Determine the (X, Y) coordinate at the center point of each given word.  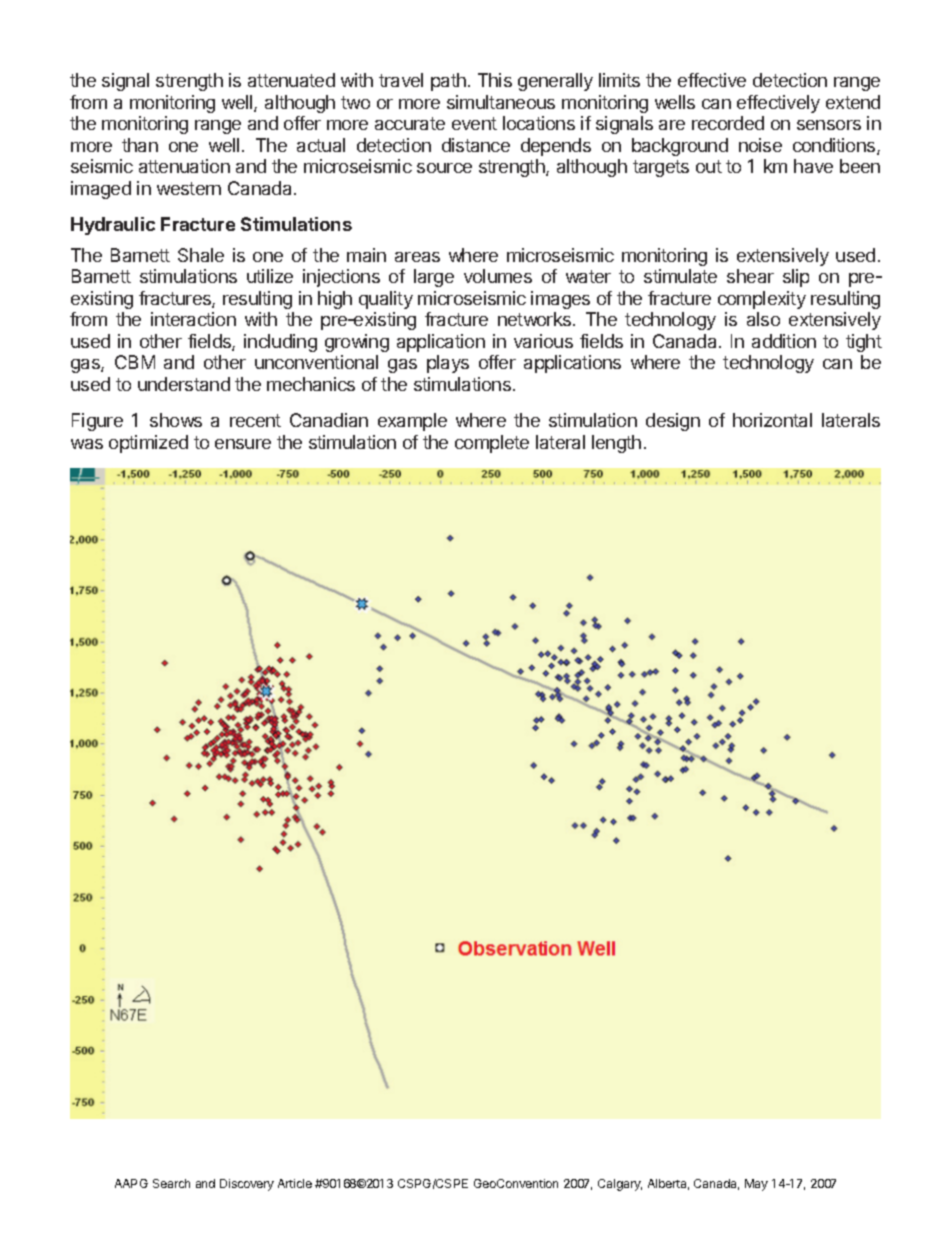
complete (492, 444)
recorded (728, 123)
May (756, 1185)
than (140, 145)
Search (171, 1183)
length (616, 444)
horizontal (772, 420)
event (474, 123)
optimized (148, 444)
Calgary (620, 1185)
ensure (243, 444)
